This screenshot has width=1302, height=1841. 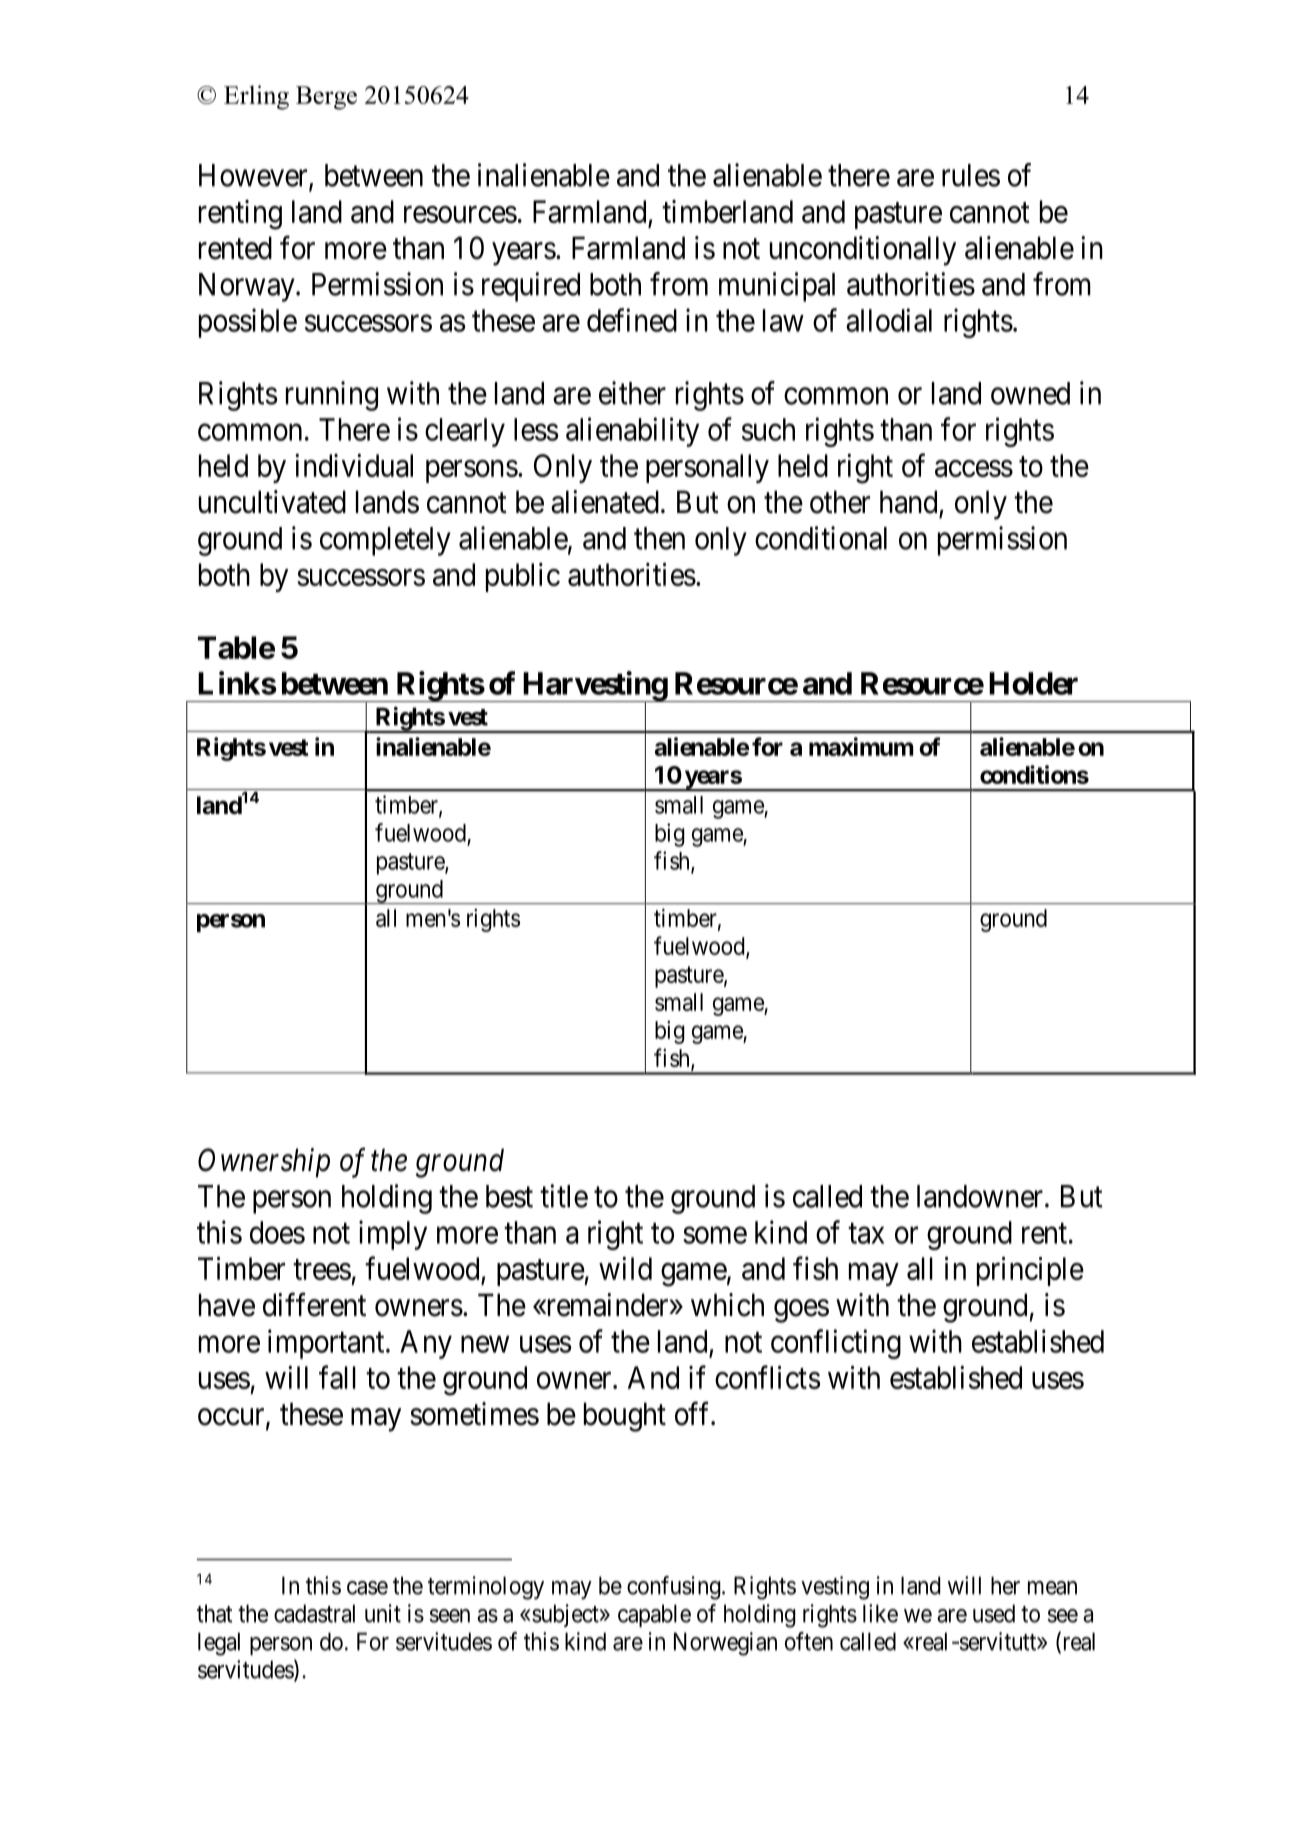 I want to click on completely, so click(x=385, y=541).
